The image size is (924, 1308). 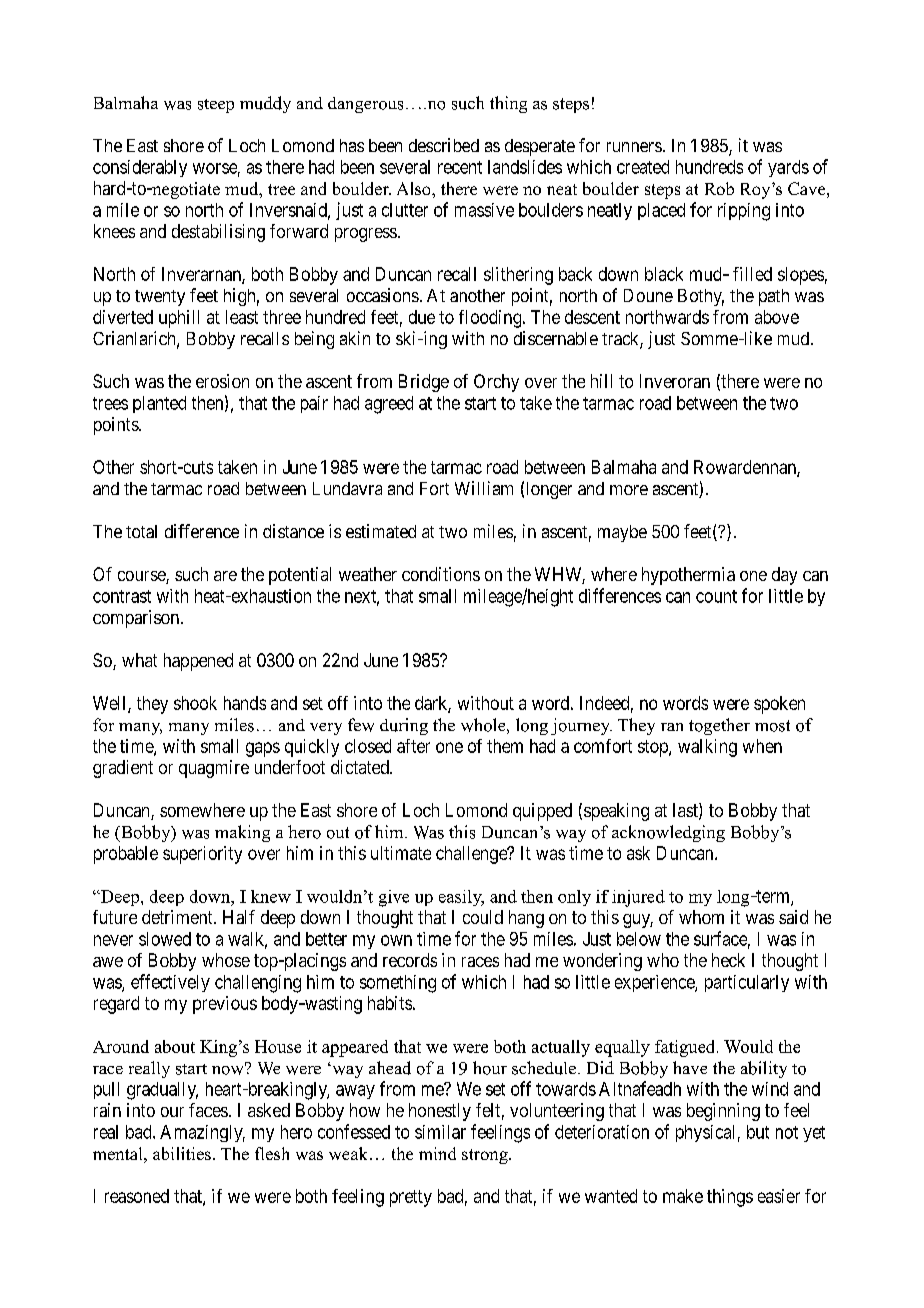 I want to click on above, so click(x=777, y=317).
